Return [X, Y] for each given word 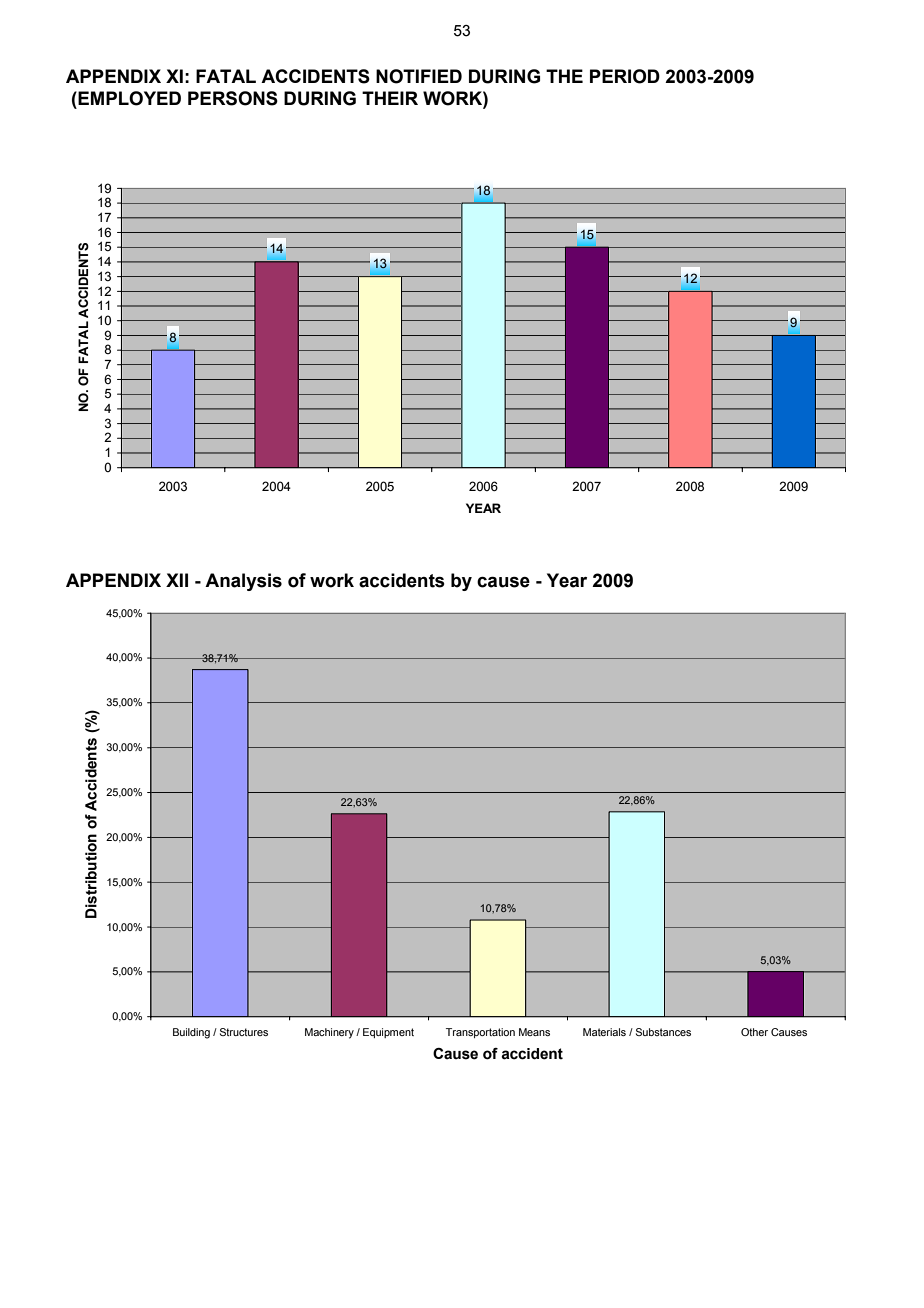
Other [754, 1032]
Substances [663, 1032]
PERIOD [625, 76]
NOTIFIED [419, 76]
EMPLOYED [128, 98]
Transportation [480, 1033]
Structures [244, 1032]
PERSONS [233, 98]
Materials [604, 1032]
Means [534, 1032]
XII [177, 580]
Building [191, 1033]
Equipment [388, 1033]
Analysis [243, 582]
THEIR [390, 98]
